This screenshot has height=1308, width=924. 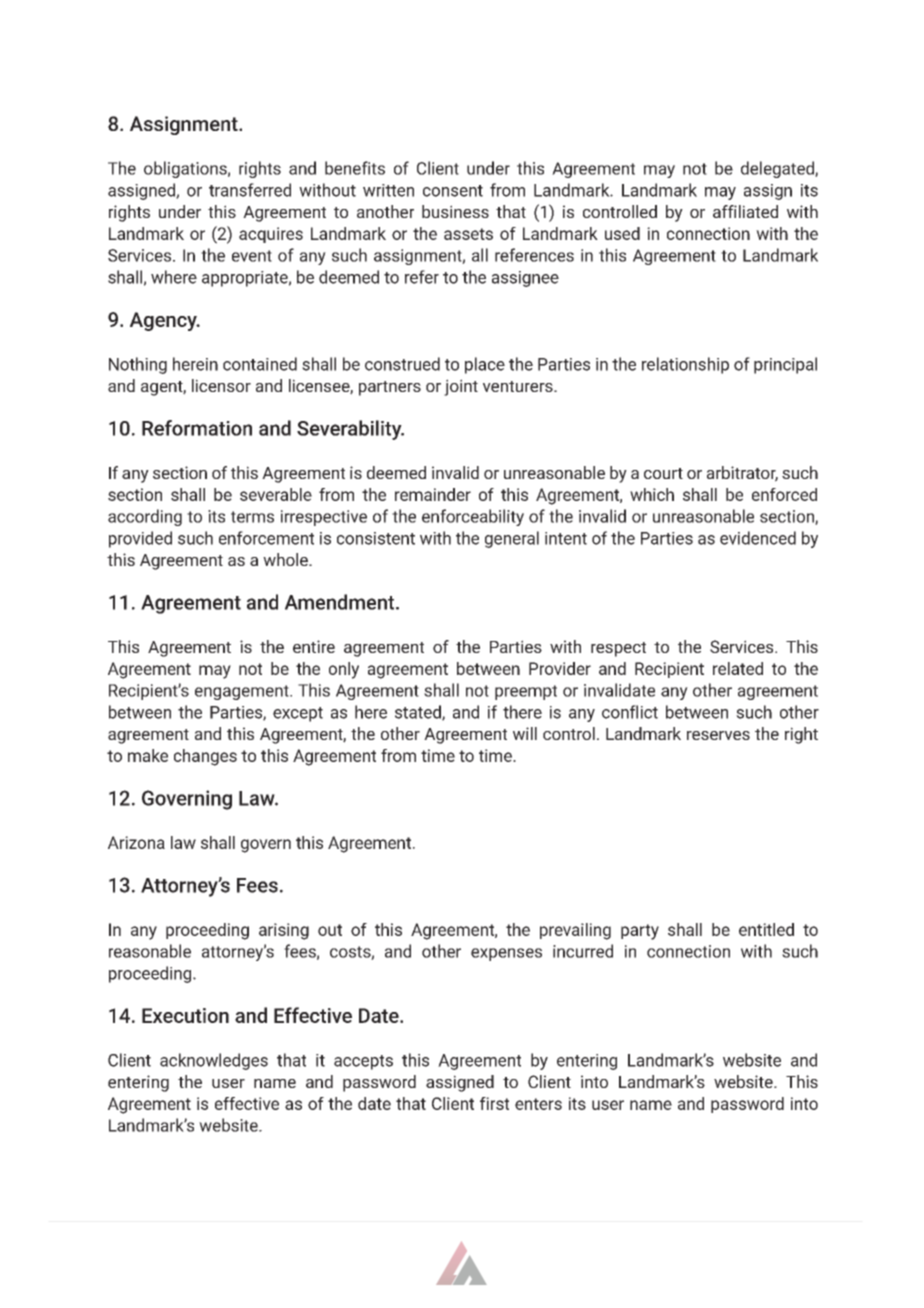 I want to click on affiliated, so click(x=745, y=211).
